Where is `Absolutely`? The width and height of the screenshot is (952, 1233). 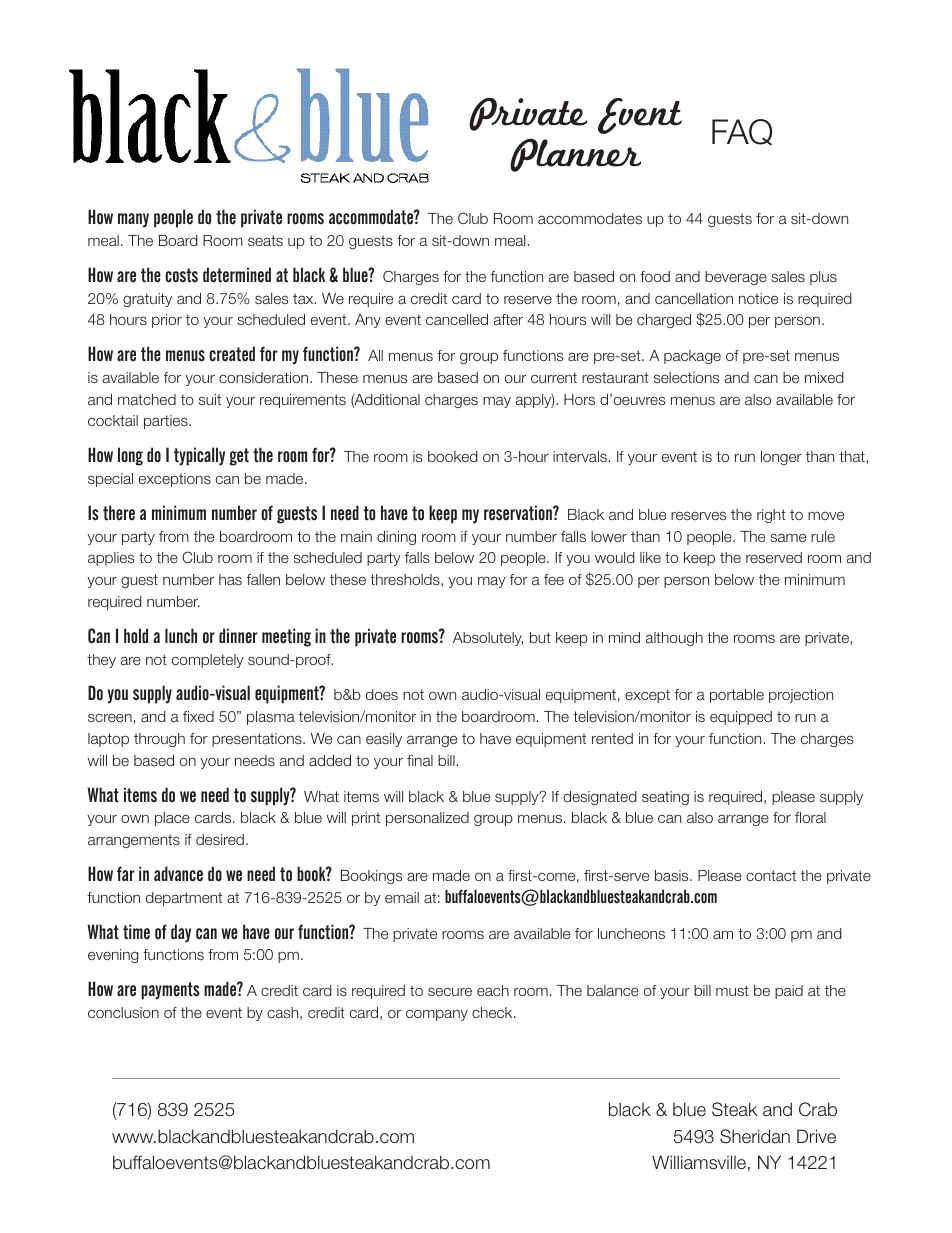 Absolutely is located at coordinates (488, 639).
